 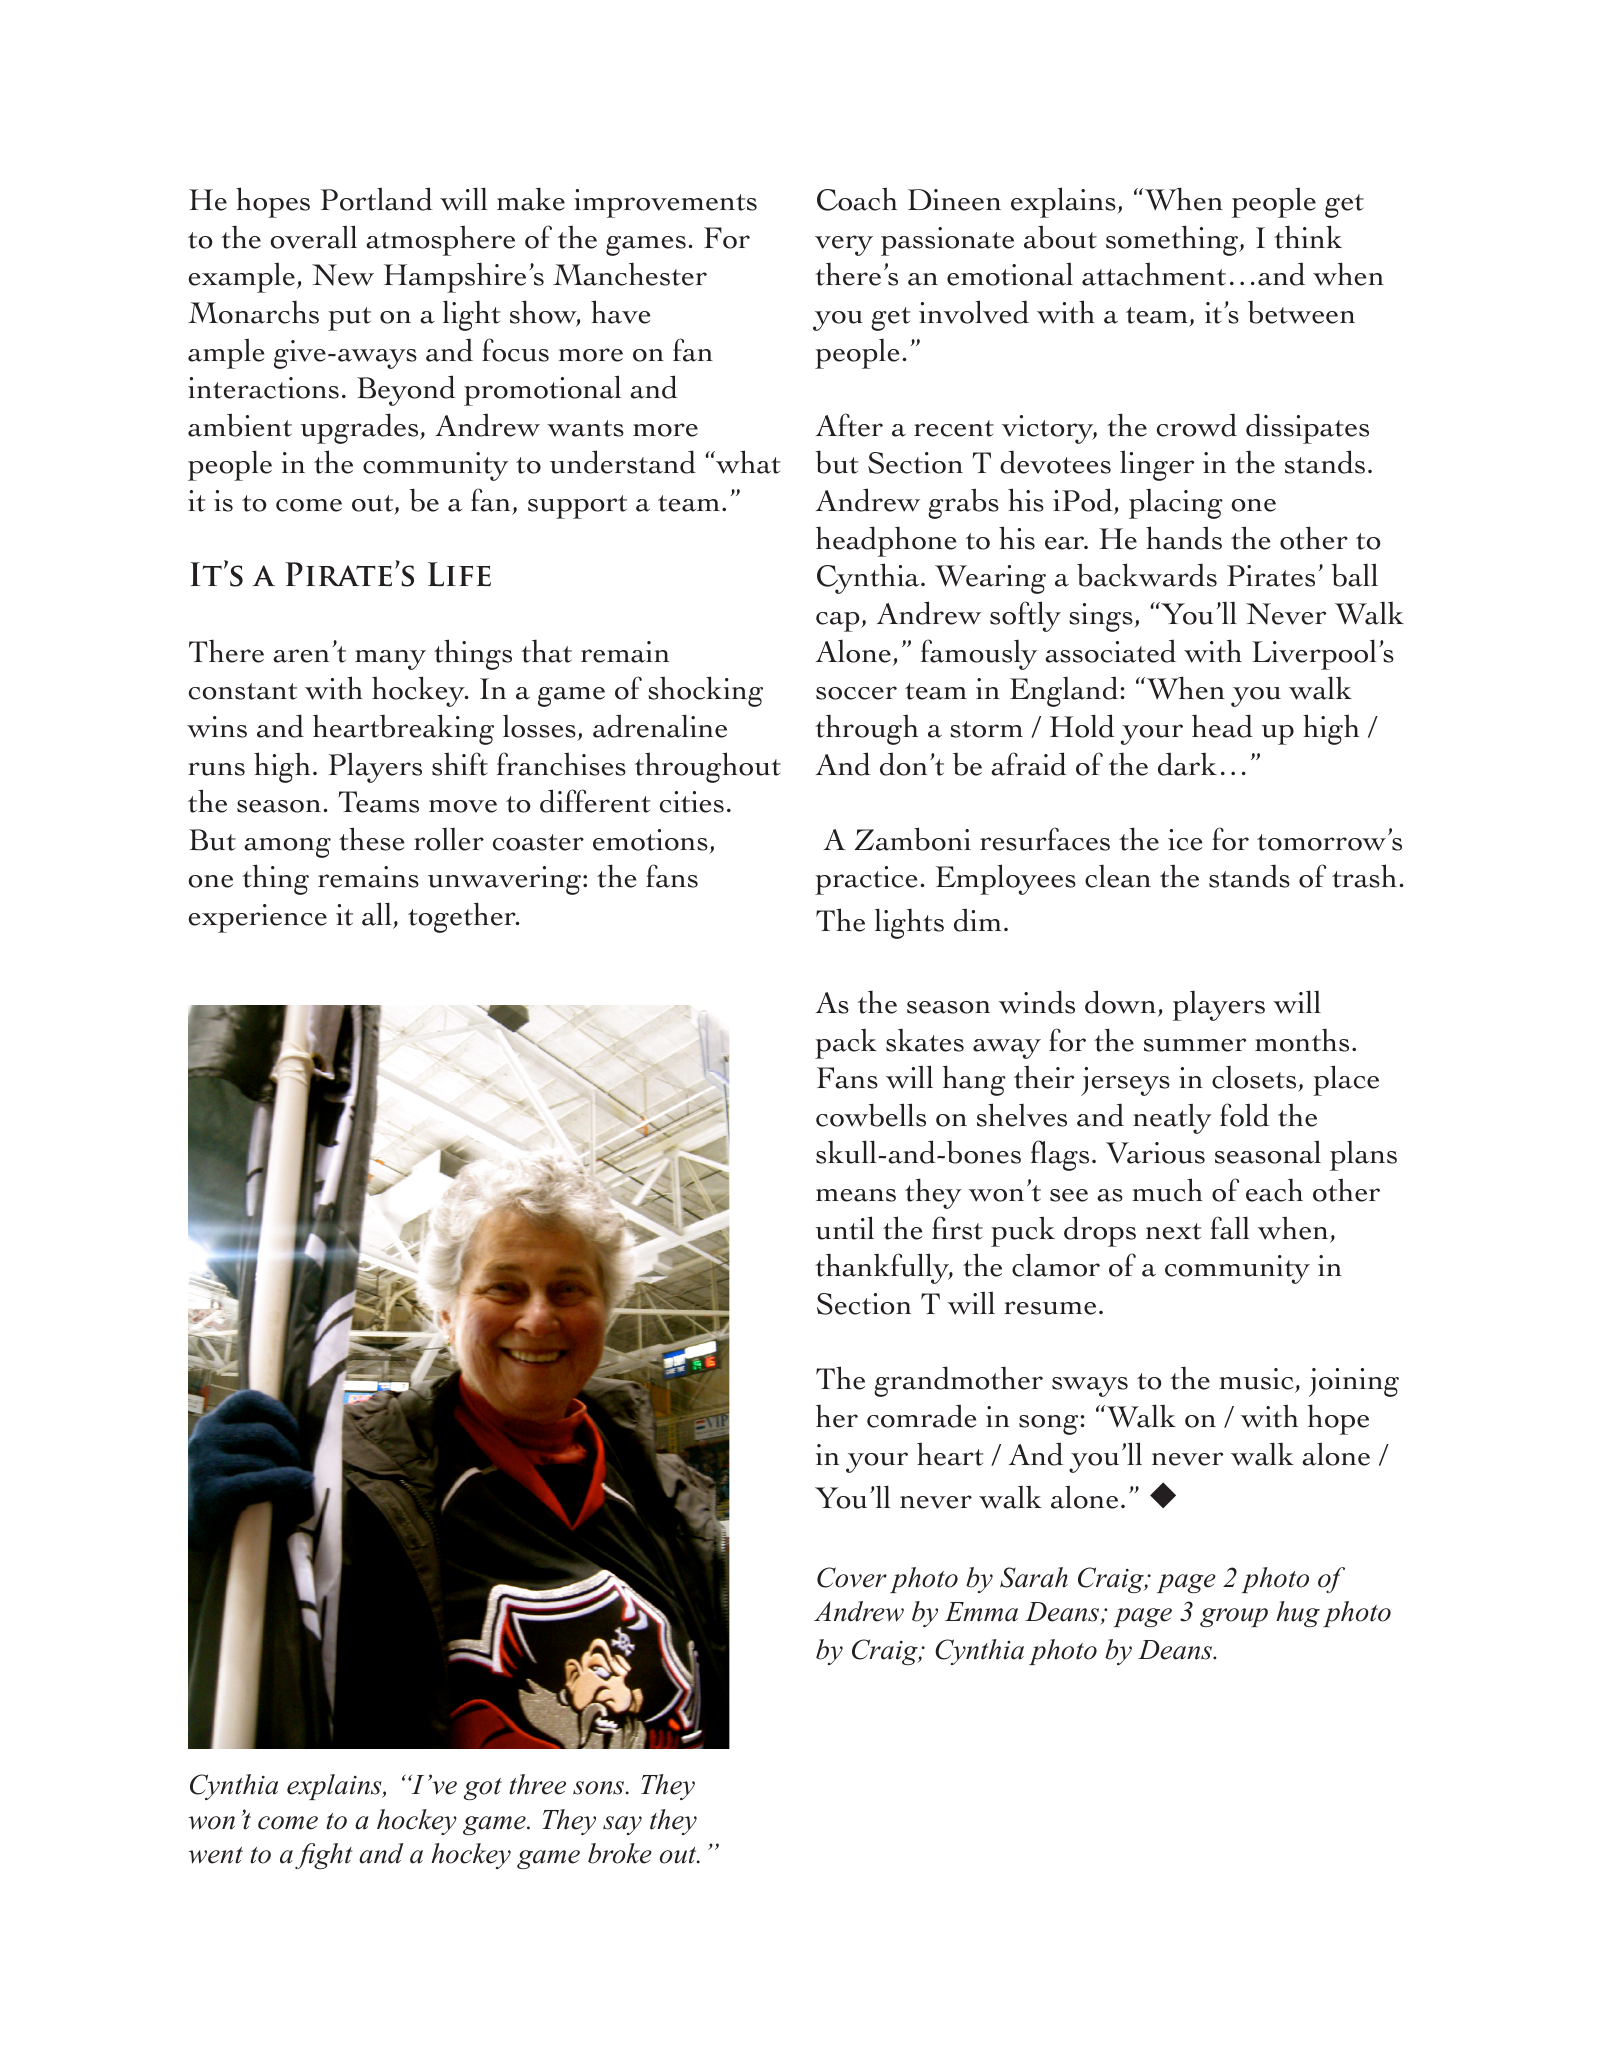 What do you see at coordinates (1257, 1380) in the page?
I see `music` at bounding box center [1257, 1380].
